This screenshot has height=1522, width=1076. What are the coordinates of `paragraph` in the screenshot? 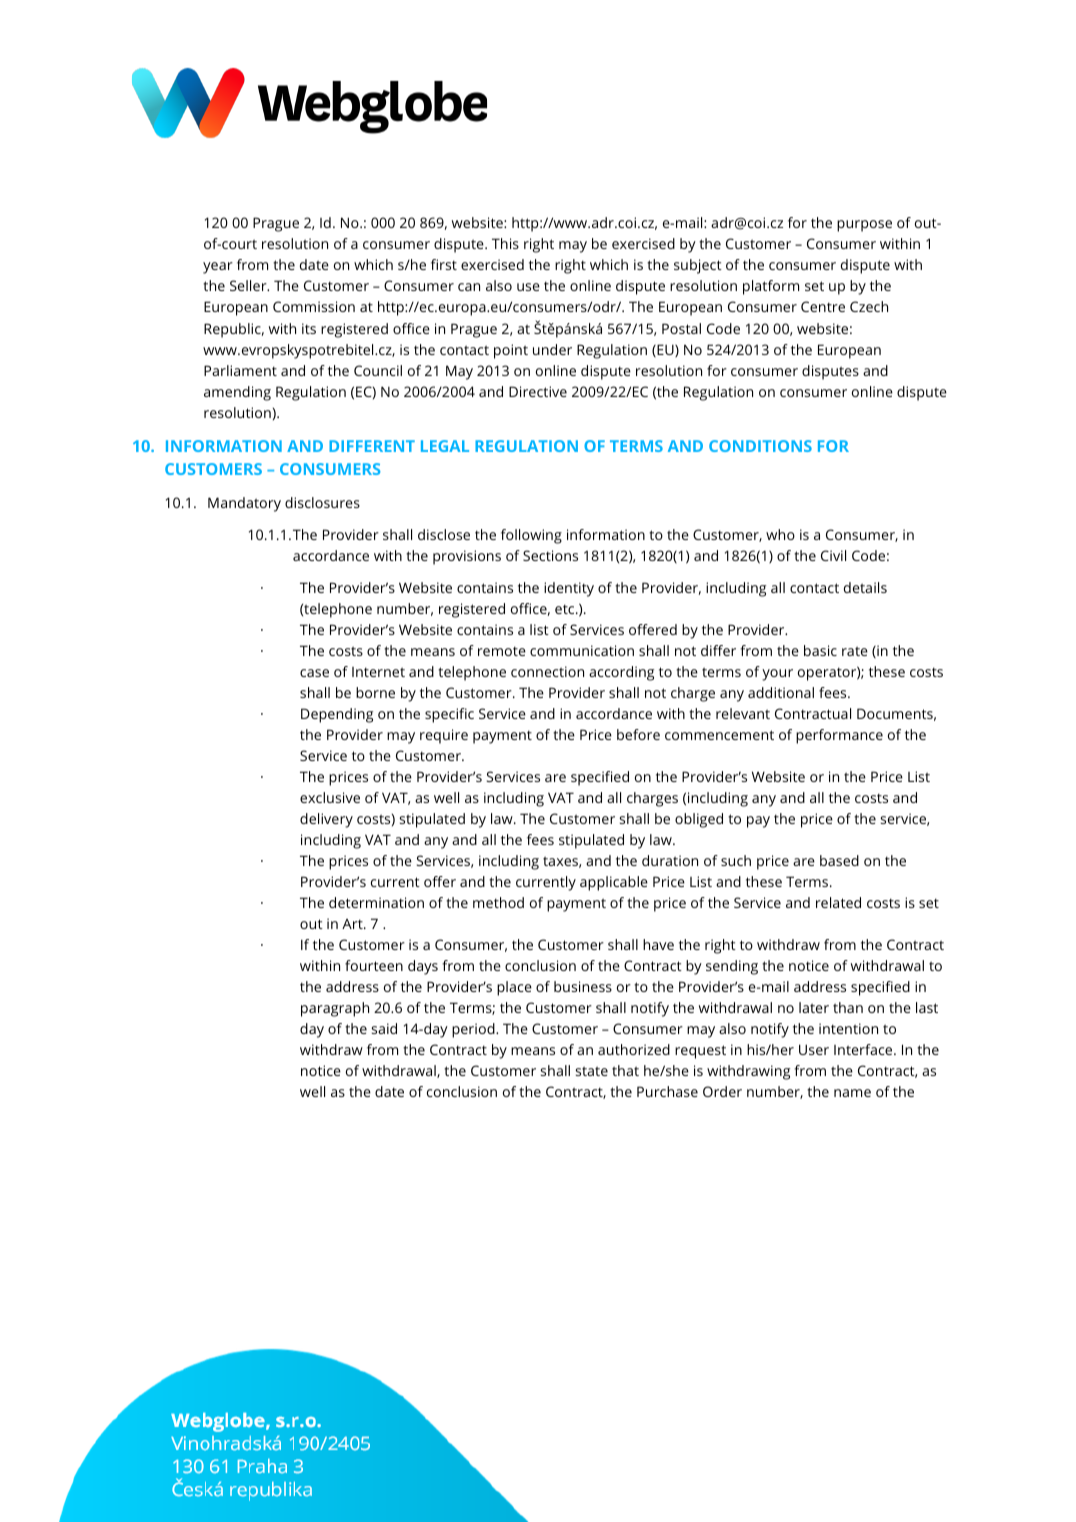 It's located at (335, 1009).
